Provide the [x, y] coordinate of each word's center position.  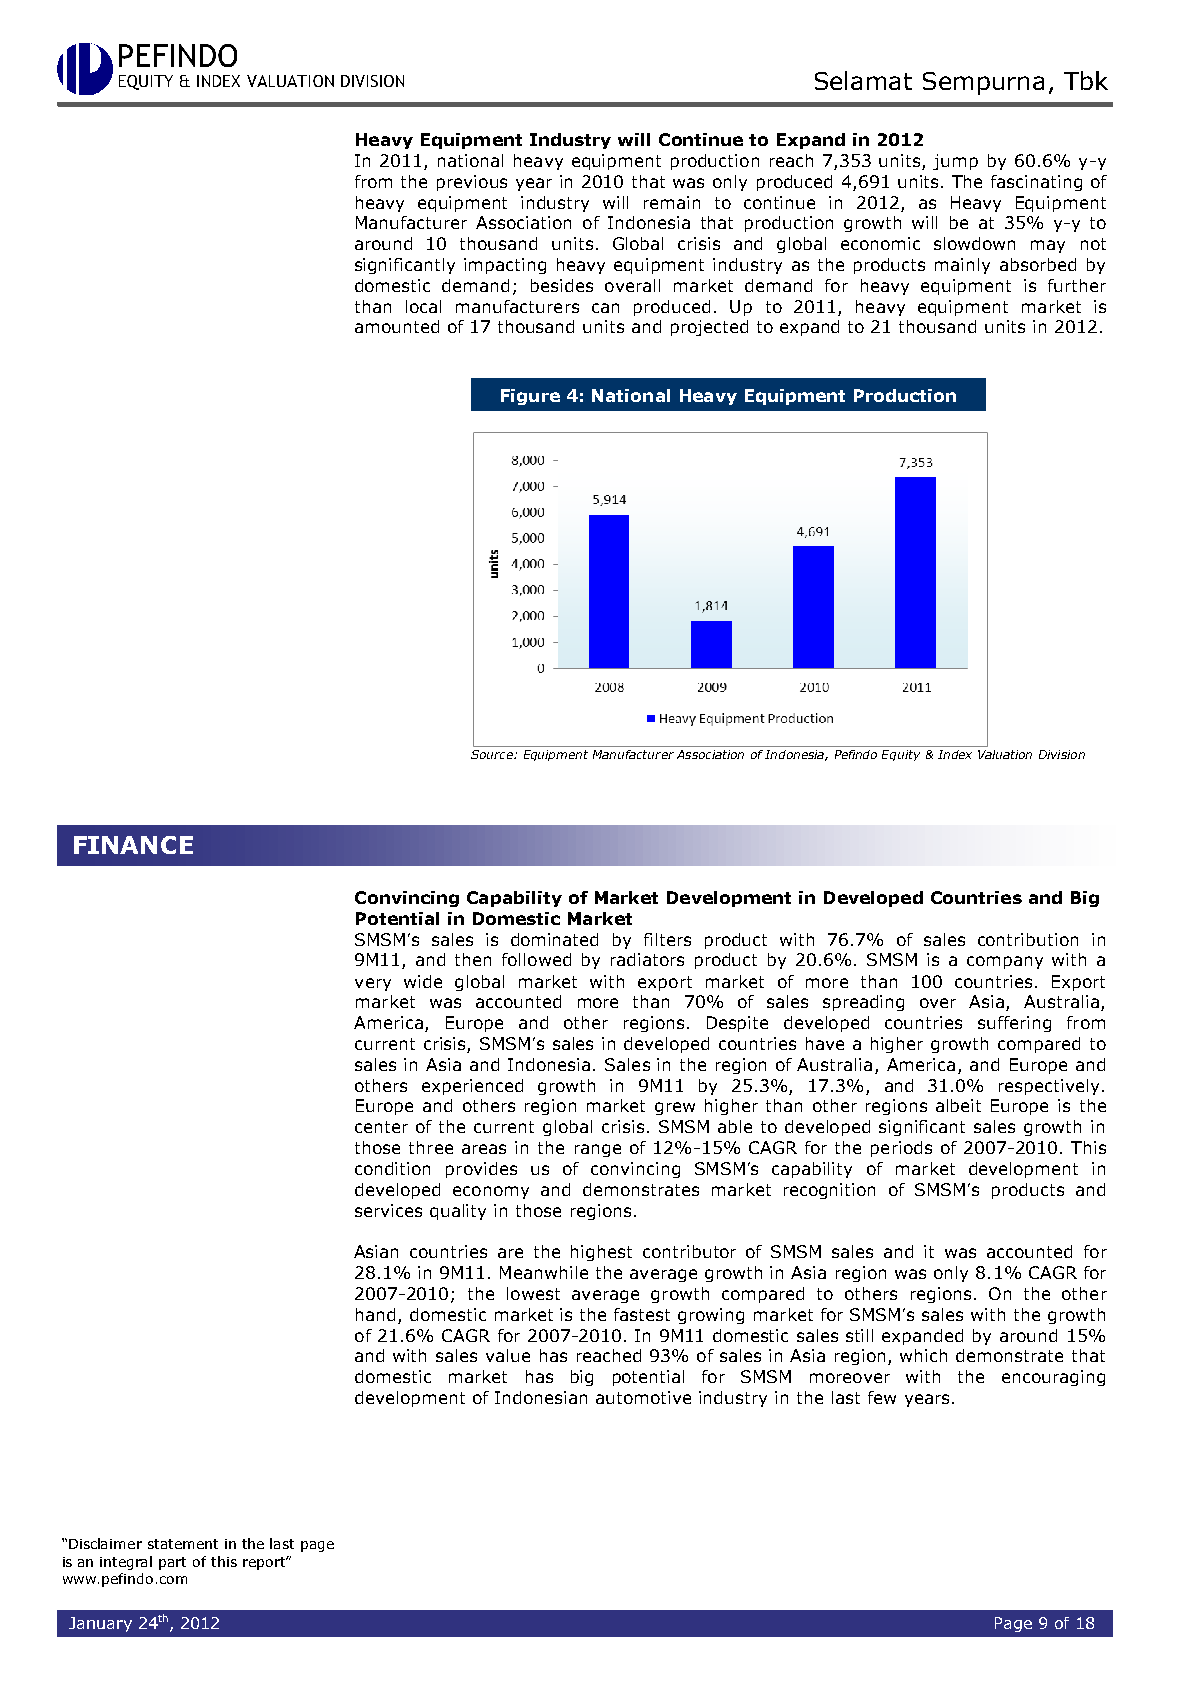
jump [955, 162]
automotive [643, 1397]
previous [472, 183]
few [882, 1397]
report [265, 1563]
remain [672, 202]
